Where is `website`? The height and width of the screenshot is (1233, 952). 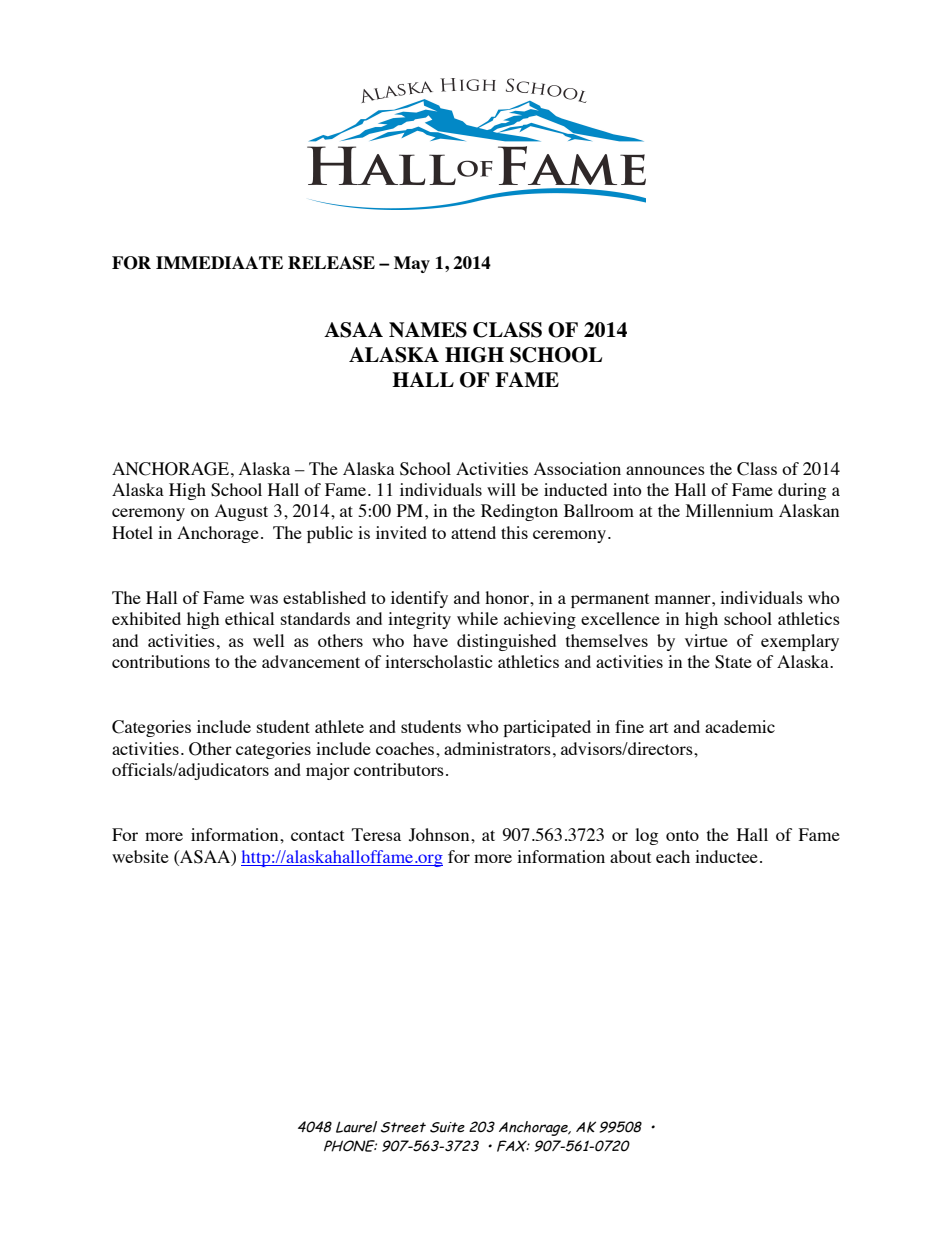
website is located at coordinates (140, 856).
